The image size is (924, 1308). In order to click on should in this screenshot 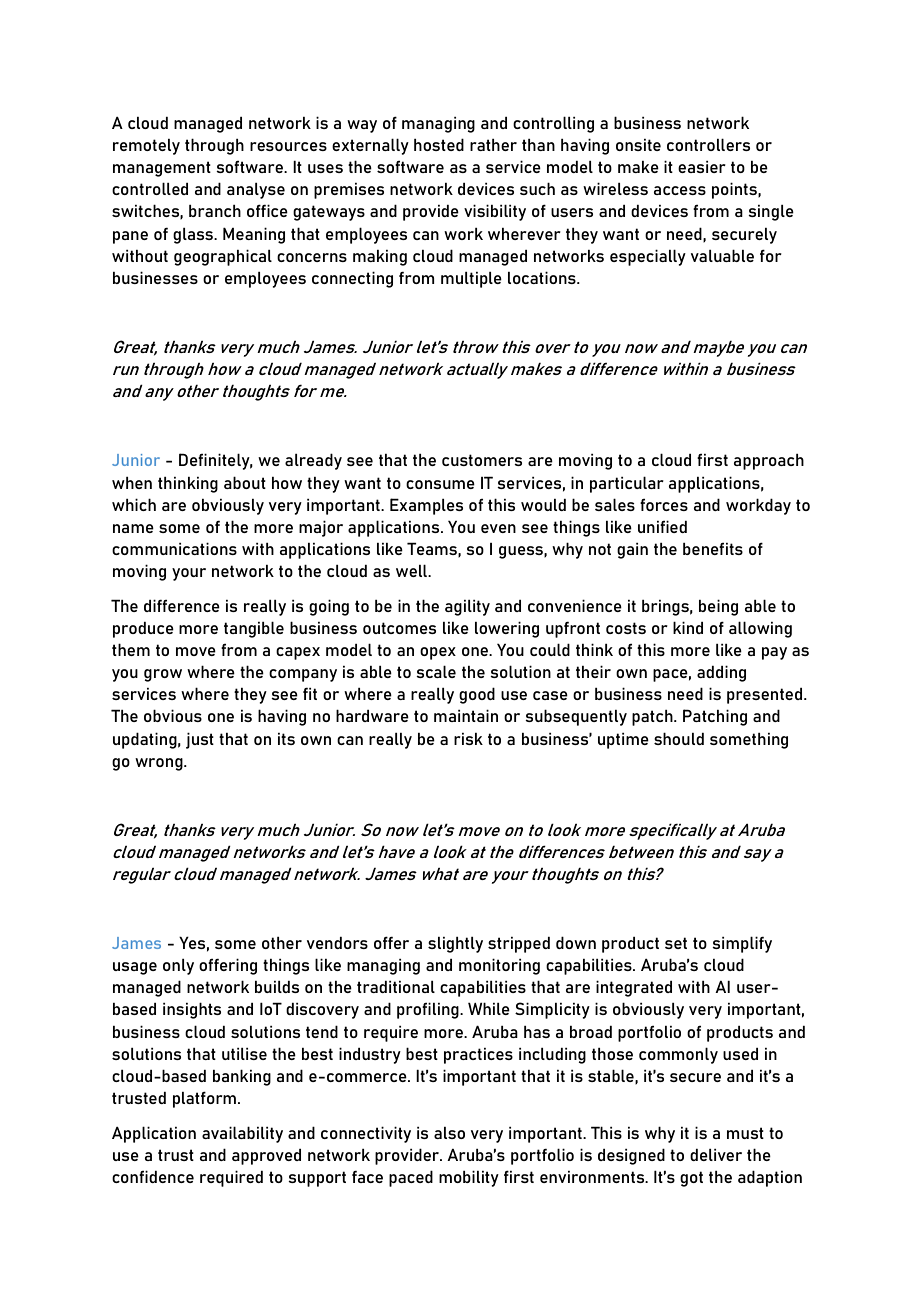, I will do `click(679, 738)`.
